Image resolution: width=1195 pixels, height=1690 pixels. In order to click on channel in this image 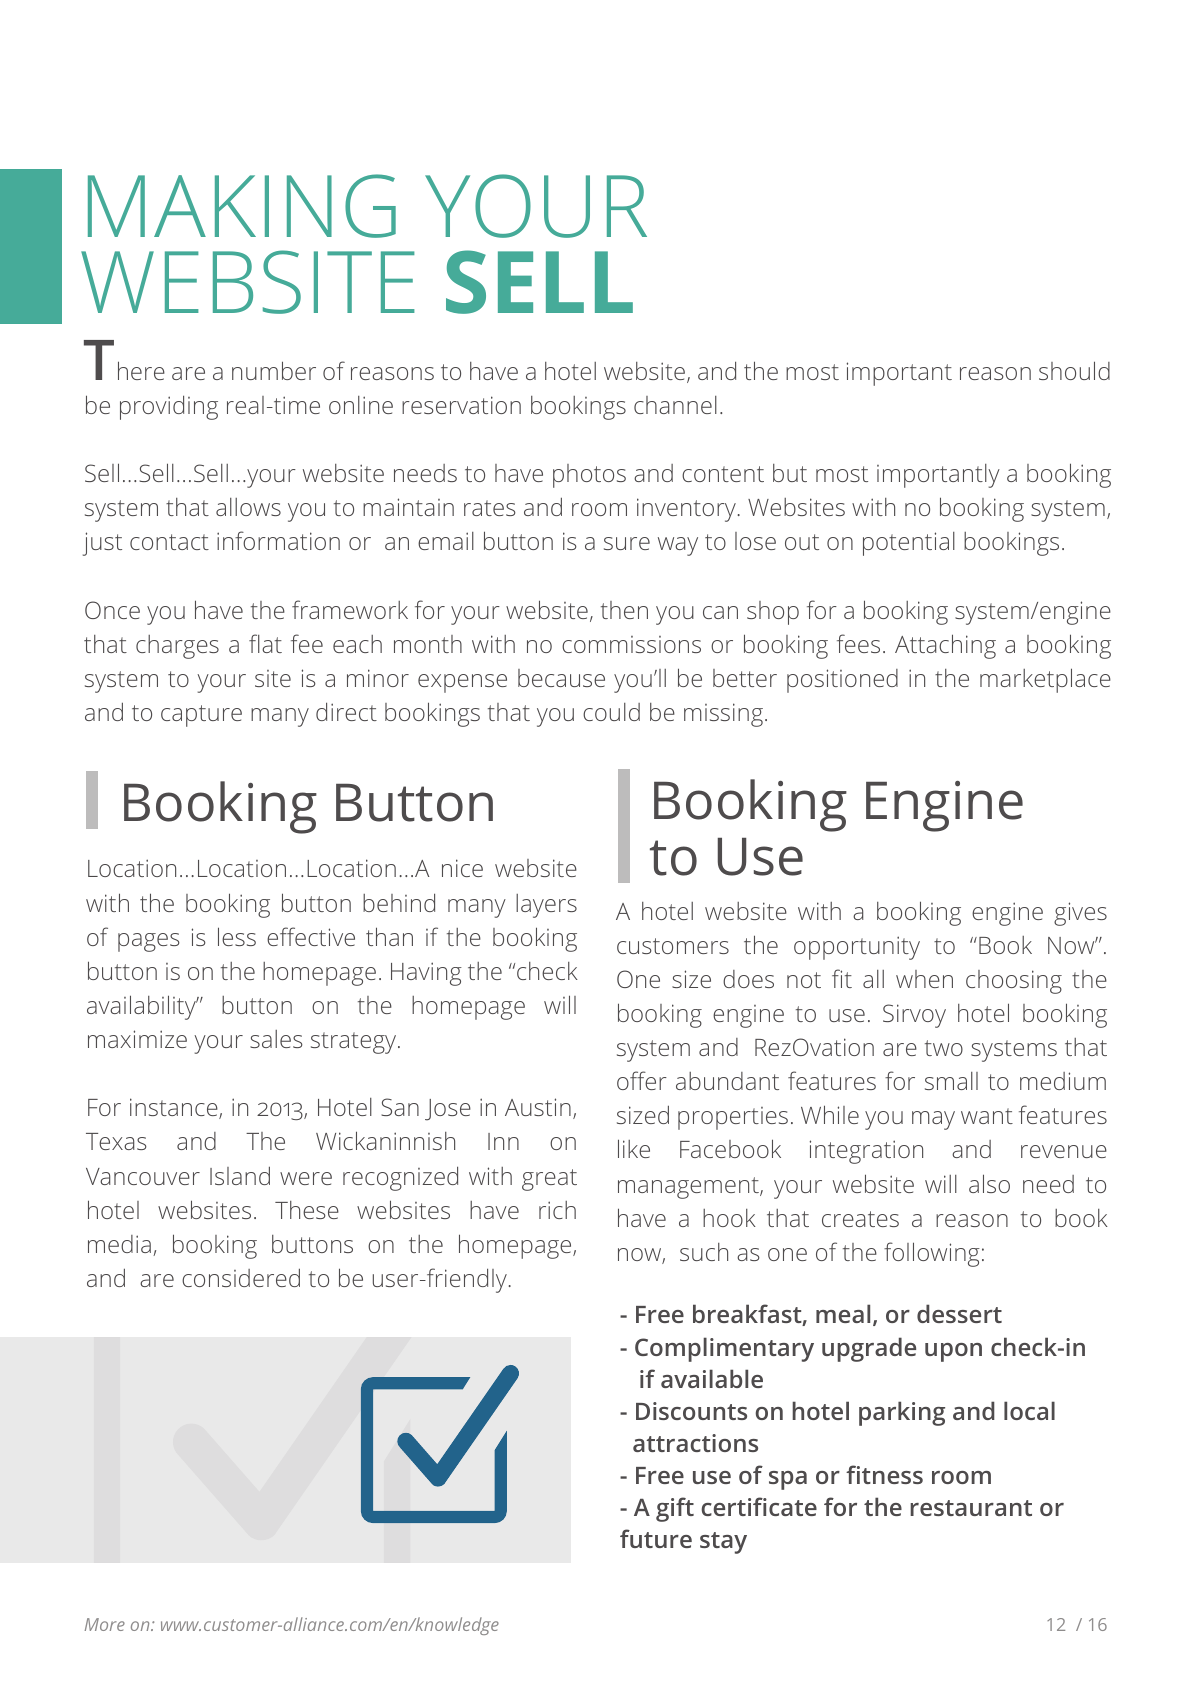, I will do `click(675, 405)`.
